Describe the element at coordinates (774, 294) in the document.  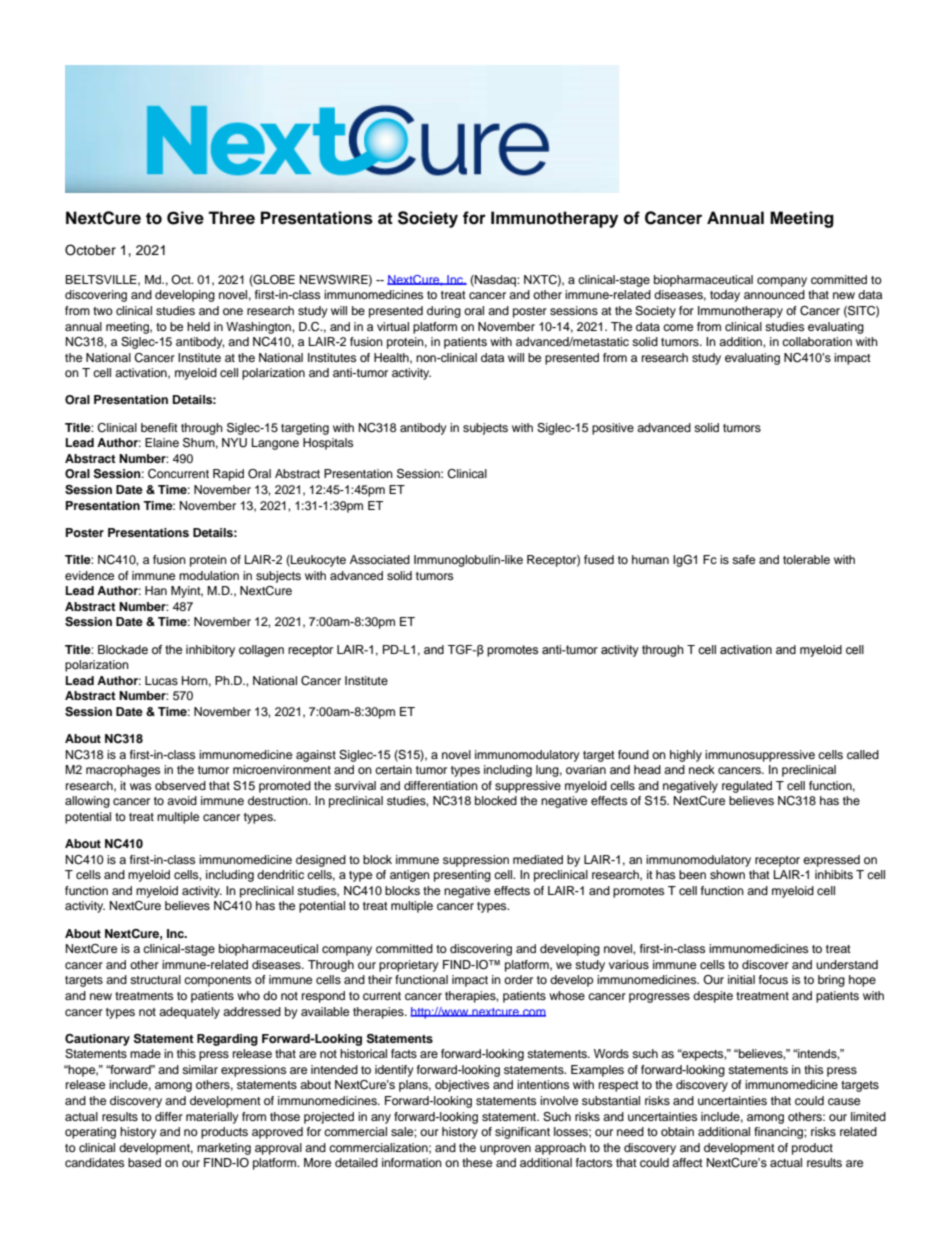
I see `announced` at that location.
